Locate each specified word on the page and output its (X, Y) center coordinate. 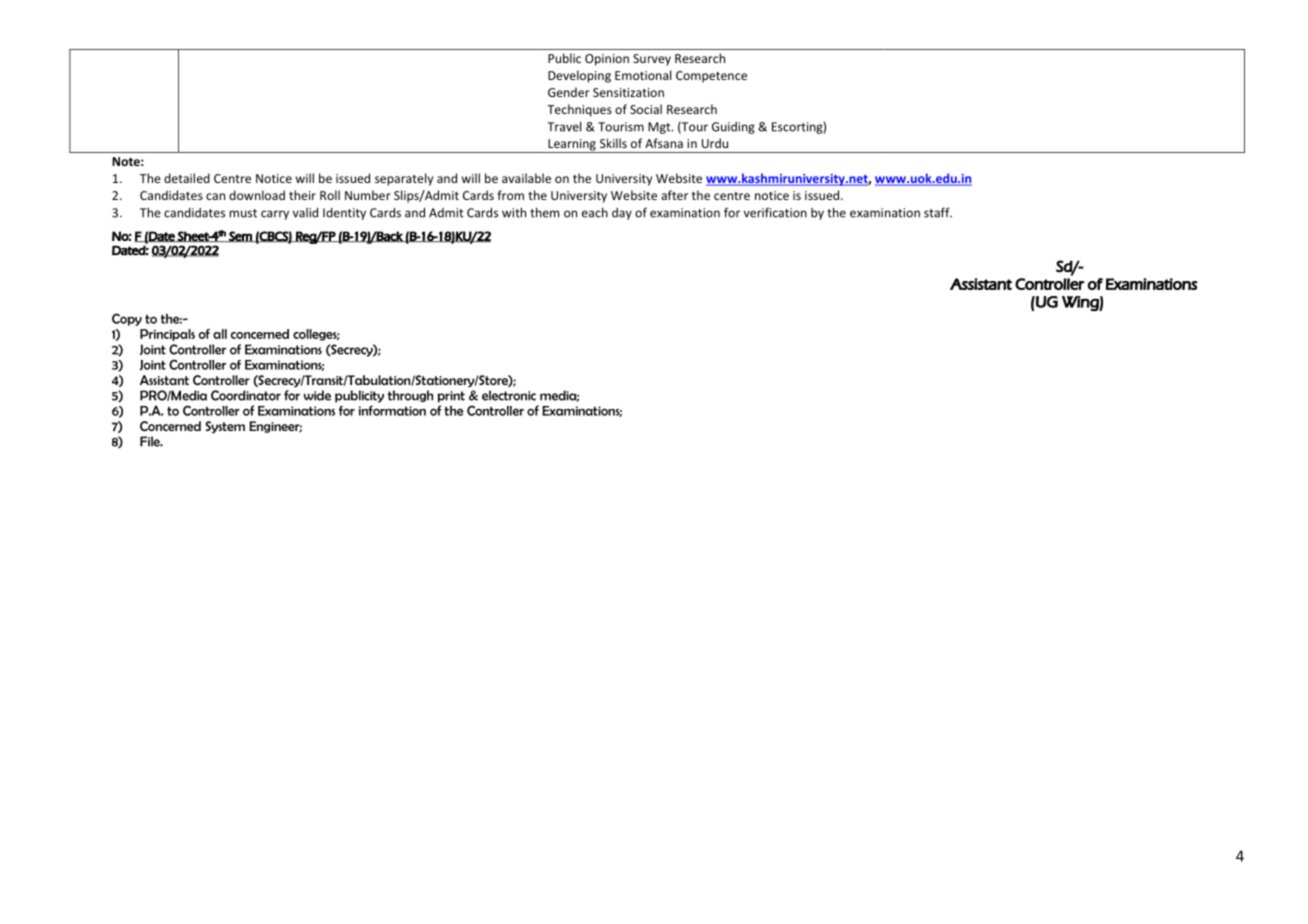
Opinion (607, 60)
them (544, 212)
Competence (711, 77)
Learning (572, 146)
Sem (240, 236)
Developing (579, 76)
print (451, 397)
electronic (509, 395)
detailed (187, 178)
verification (775, 212)
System (225, 427)
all (220, 334)
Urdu (715, 143)
